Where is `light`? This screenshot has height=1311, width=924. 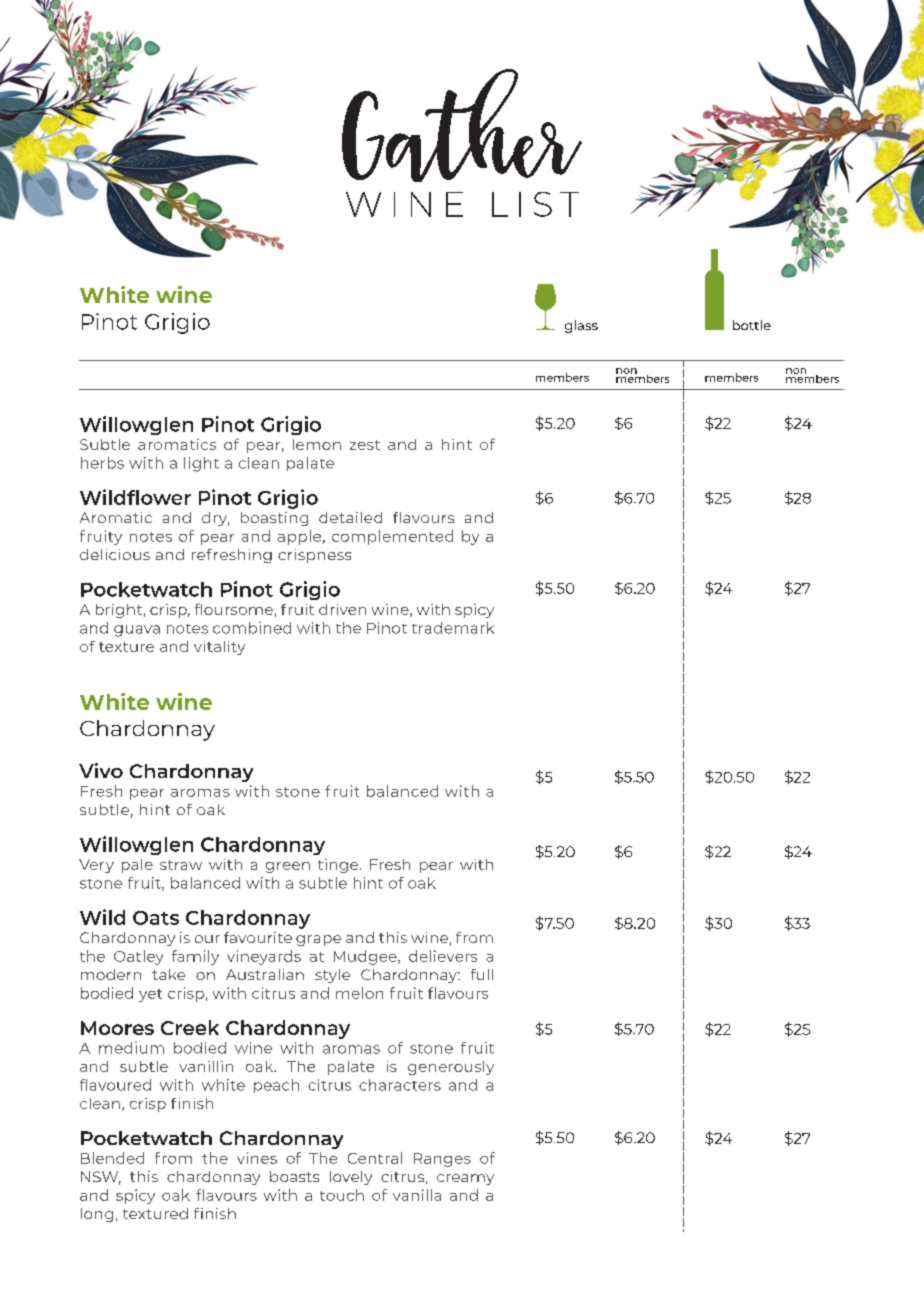
light is located at coordinates (201, 464).
